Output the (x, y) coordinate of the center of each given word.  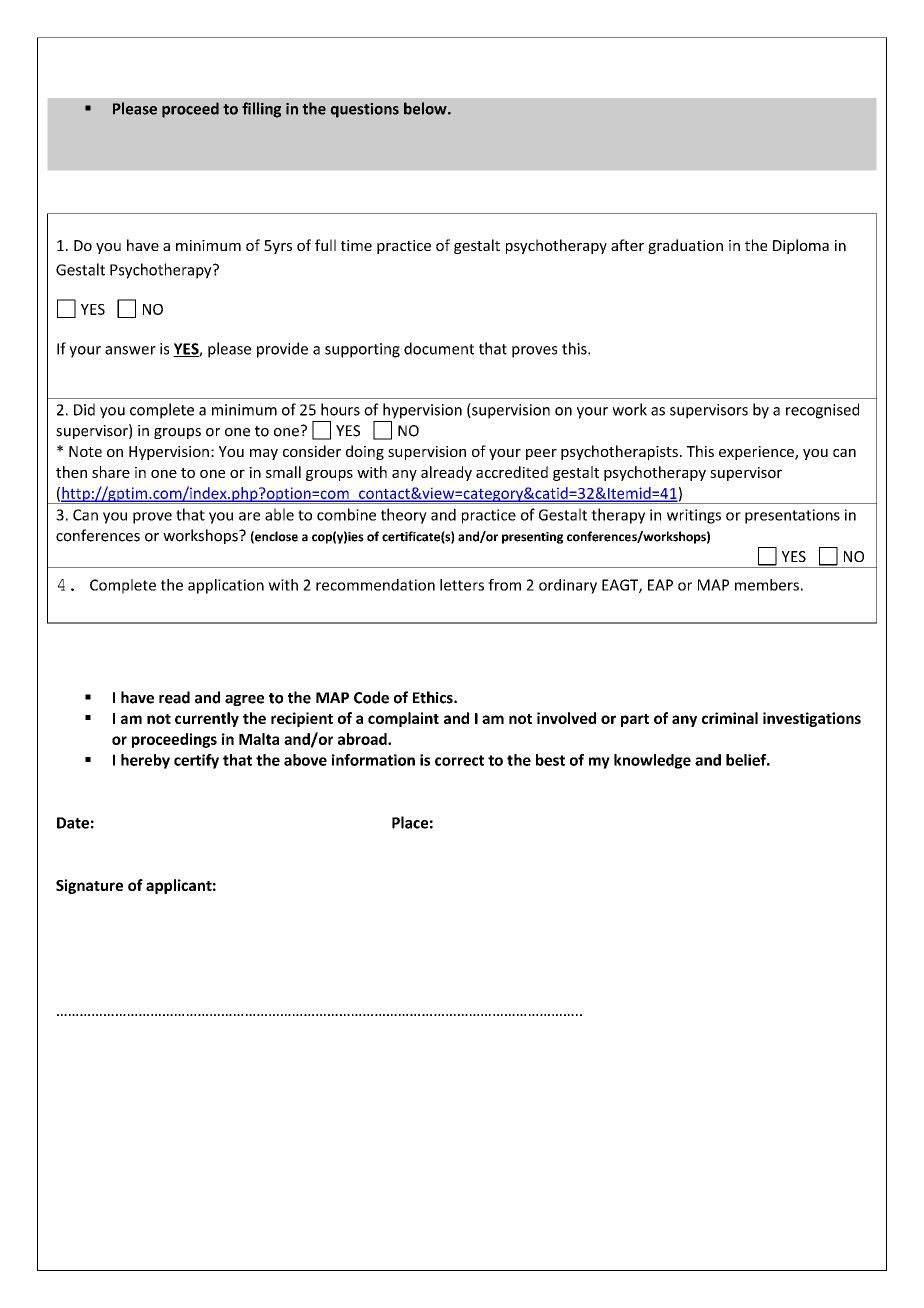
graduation (685, 246)
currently (207, 719)
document (439, 348)
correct (459, 760)
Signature (89, 886)
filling (261, 110)
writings (694, 516)
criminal (730, 718)
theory (404, 516)
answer (130, 350)
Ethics (434, 697)
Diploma (801, 246)
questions (364, 110)
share (111, 472)
